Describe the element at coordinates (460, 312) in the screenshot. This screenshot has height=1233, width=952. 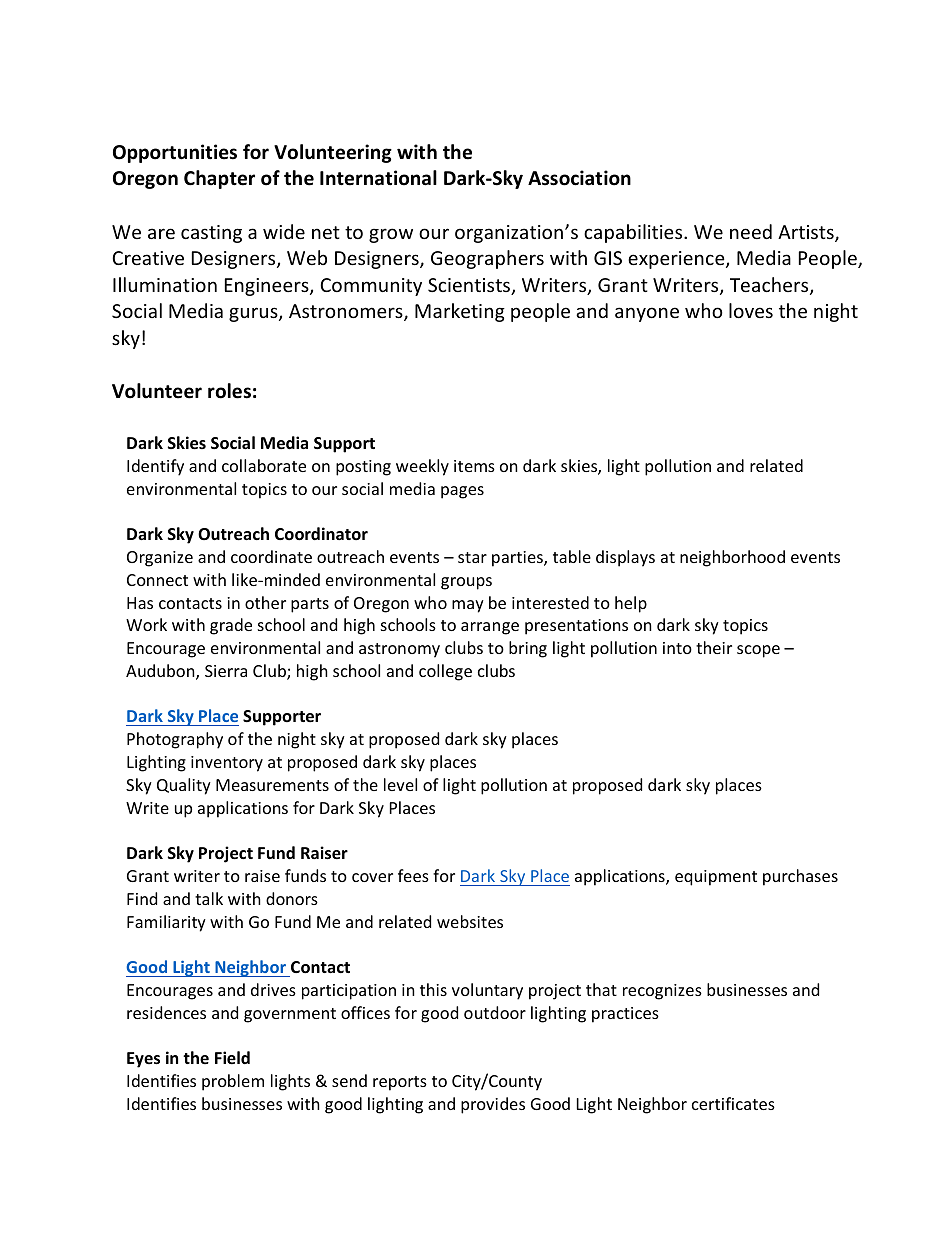
I see `Marketing` at that location.
